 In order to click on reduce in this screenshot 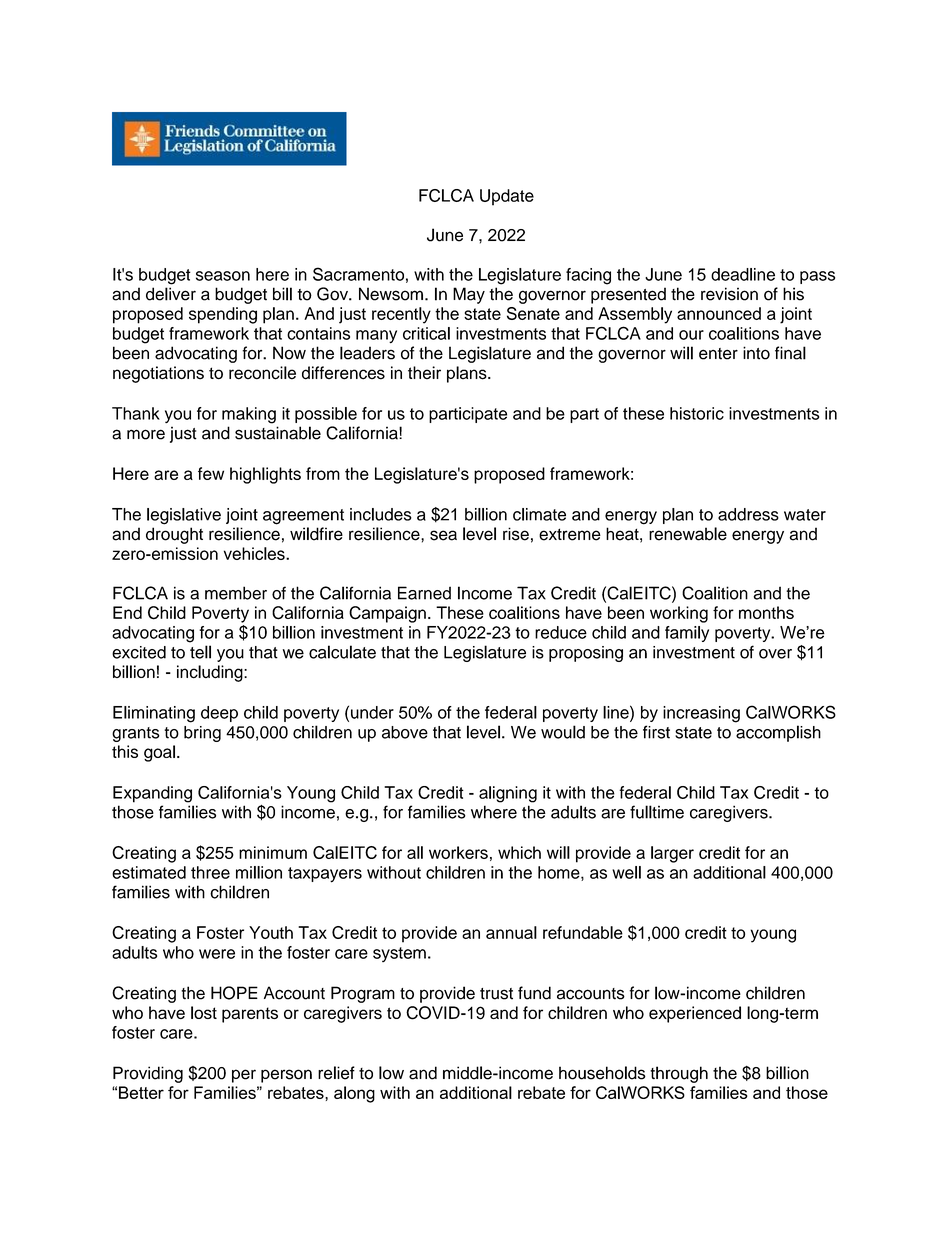, I will do `click(561, 632)`.
